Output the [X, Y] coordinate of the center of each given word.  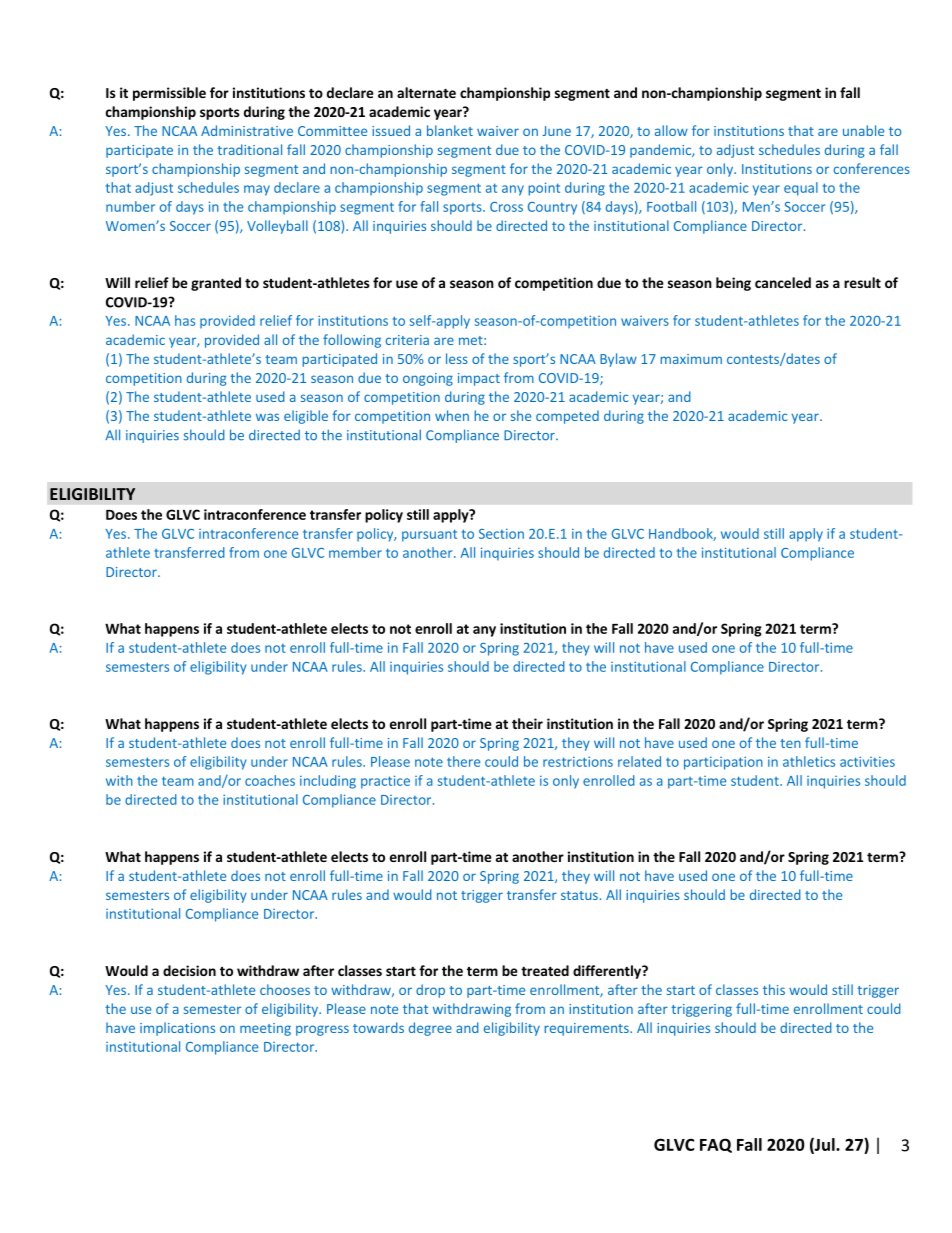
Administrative [247, 130]
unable [863, 130]
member [355, 552]
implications [177, 1029]
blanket [450, 130]
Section [501, 533]
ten [790, 743]
